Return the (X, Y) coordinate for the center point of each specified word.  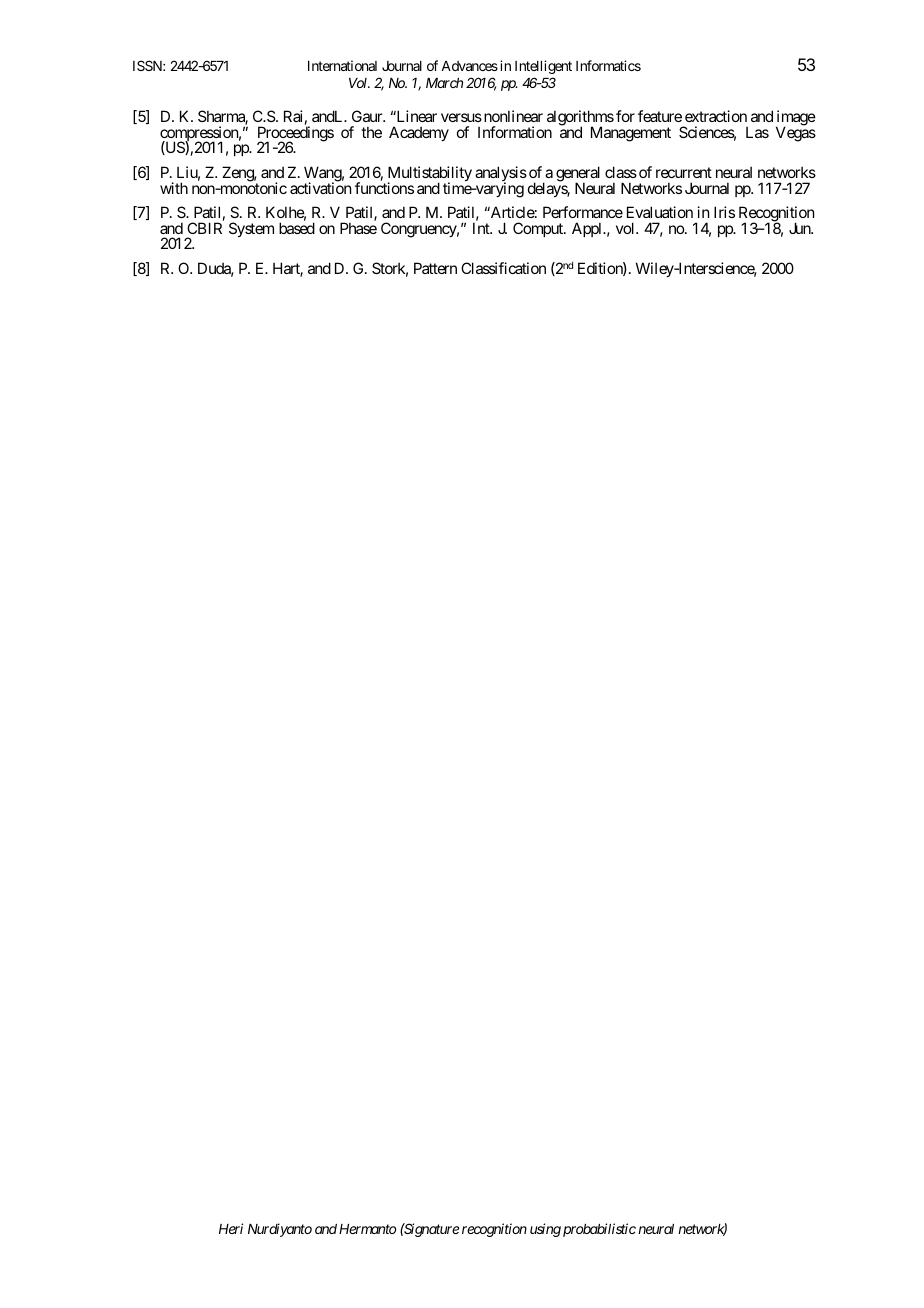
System (251, 229)
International (342, 65)
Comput (539, 229)
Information (515, 132)
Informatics (608, 65)
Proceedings (295, 135)
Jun (801, 228)
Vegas (796, 133)
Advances (469, 66)
